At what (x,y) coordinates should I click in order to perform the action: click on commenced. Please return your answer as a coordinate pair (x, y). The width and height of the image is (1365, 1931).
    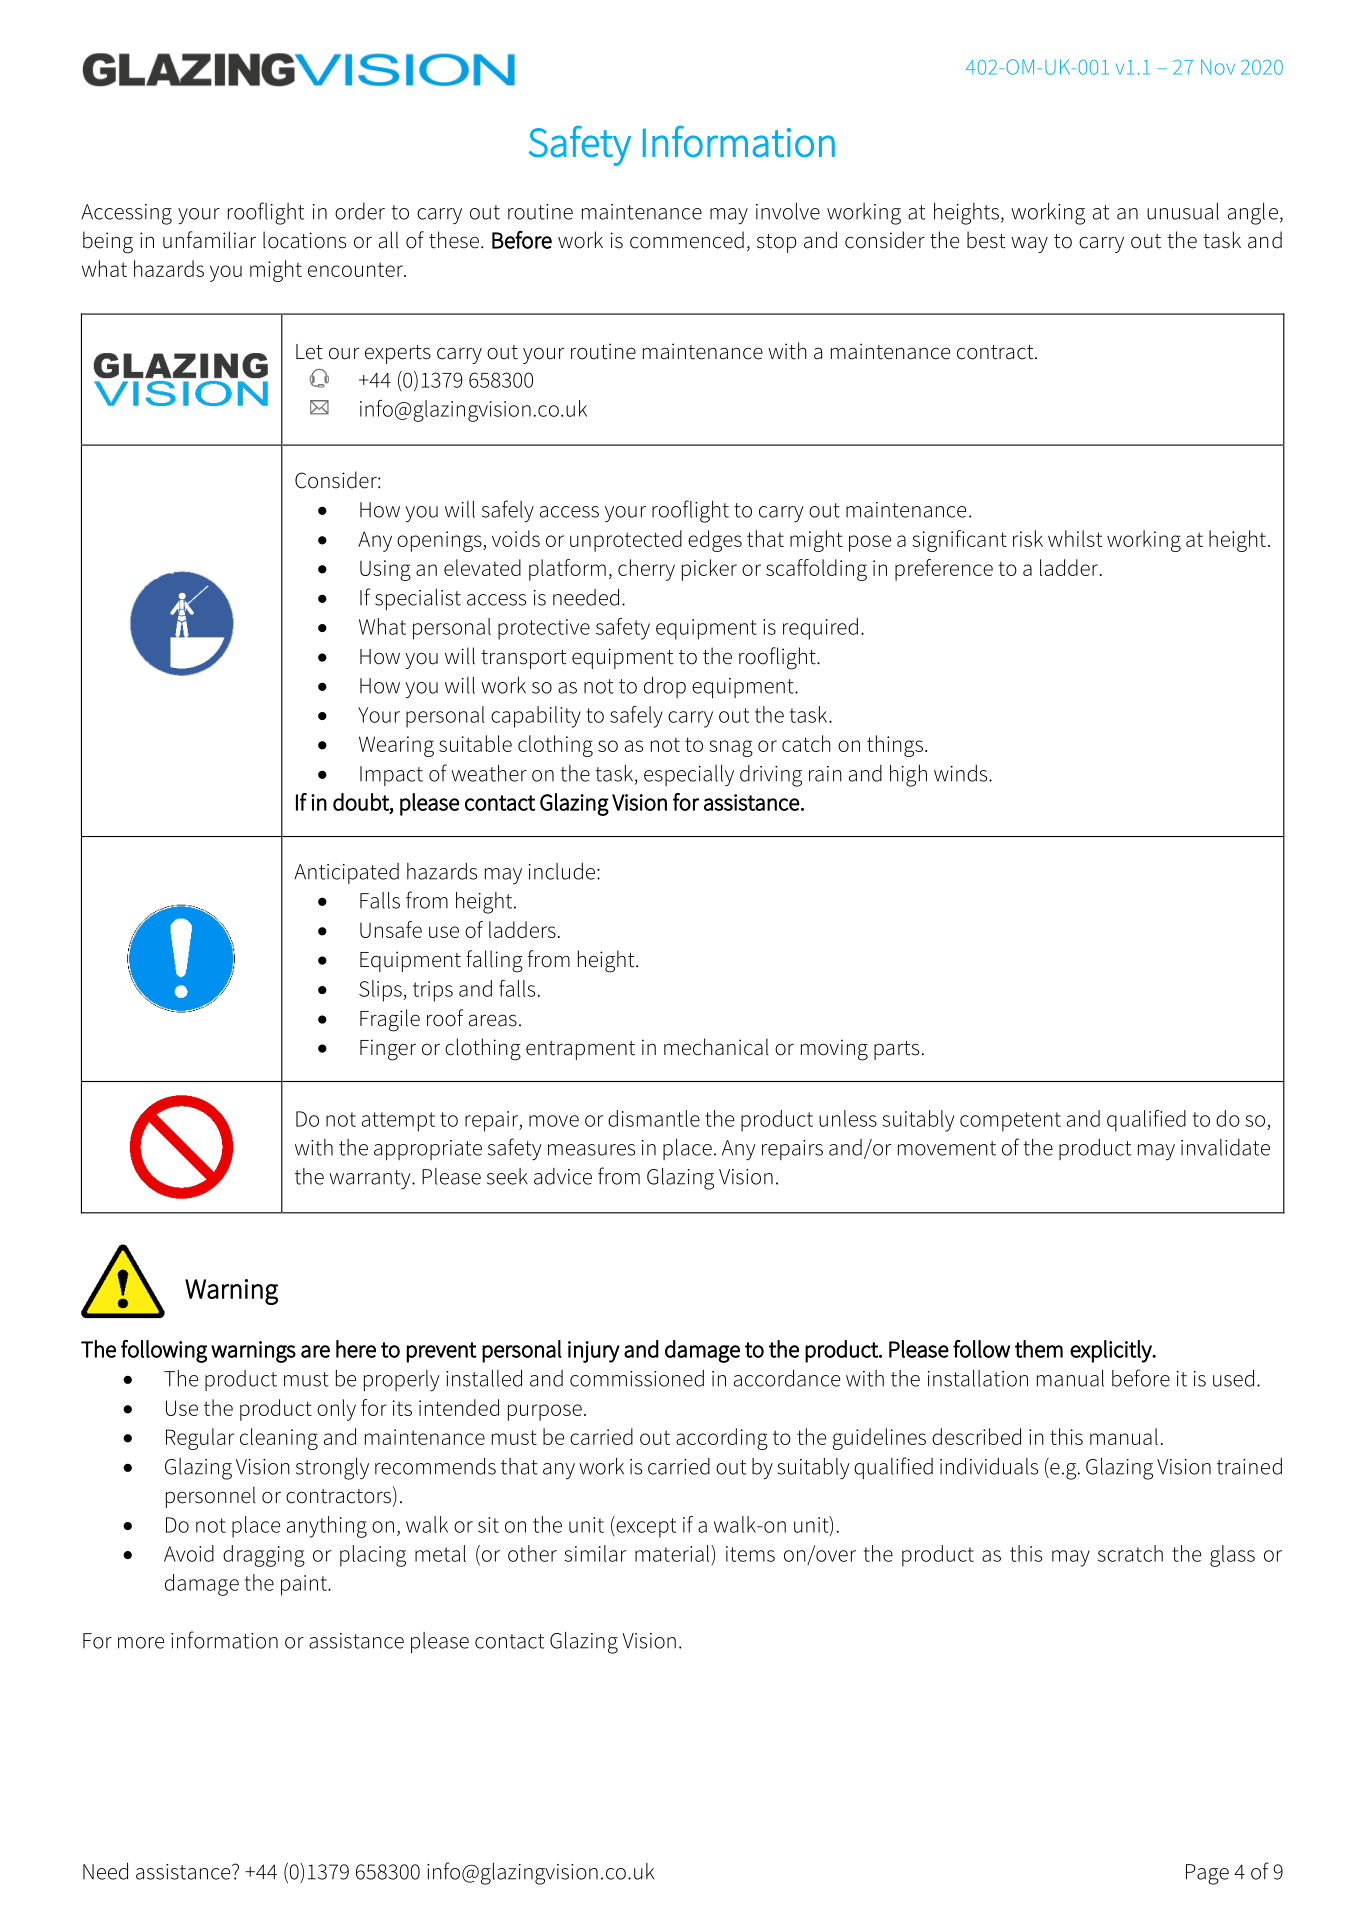
    Looking at the image, I should click on (687, 240).
